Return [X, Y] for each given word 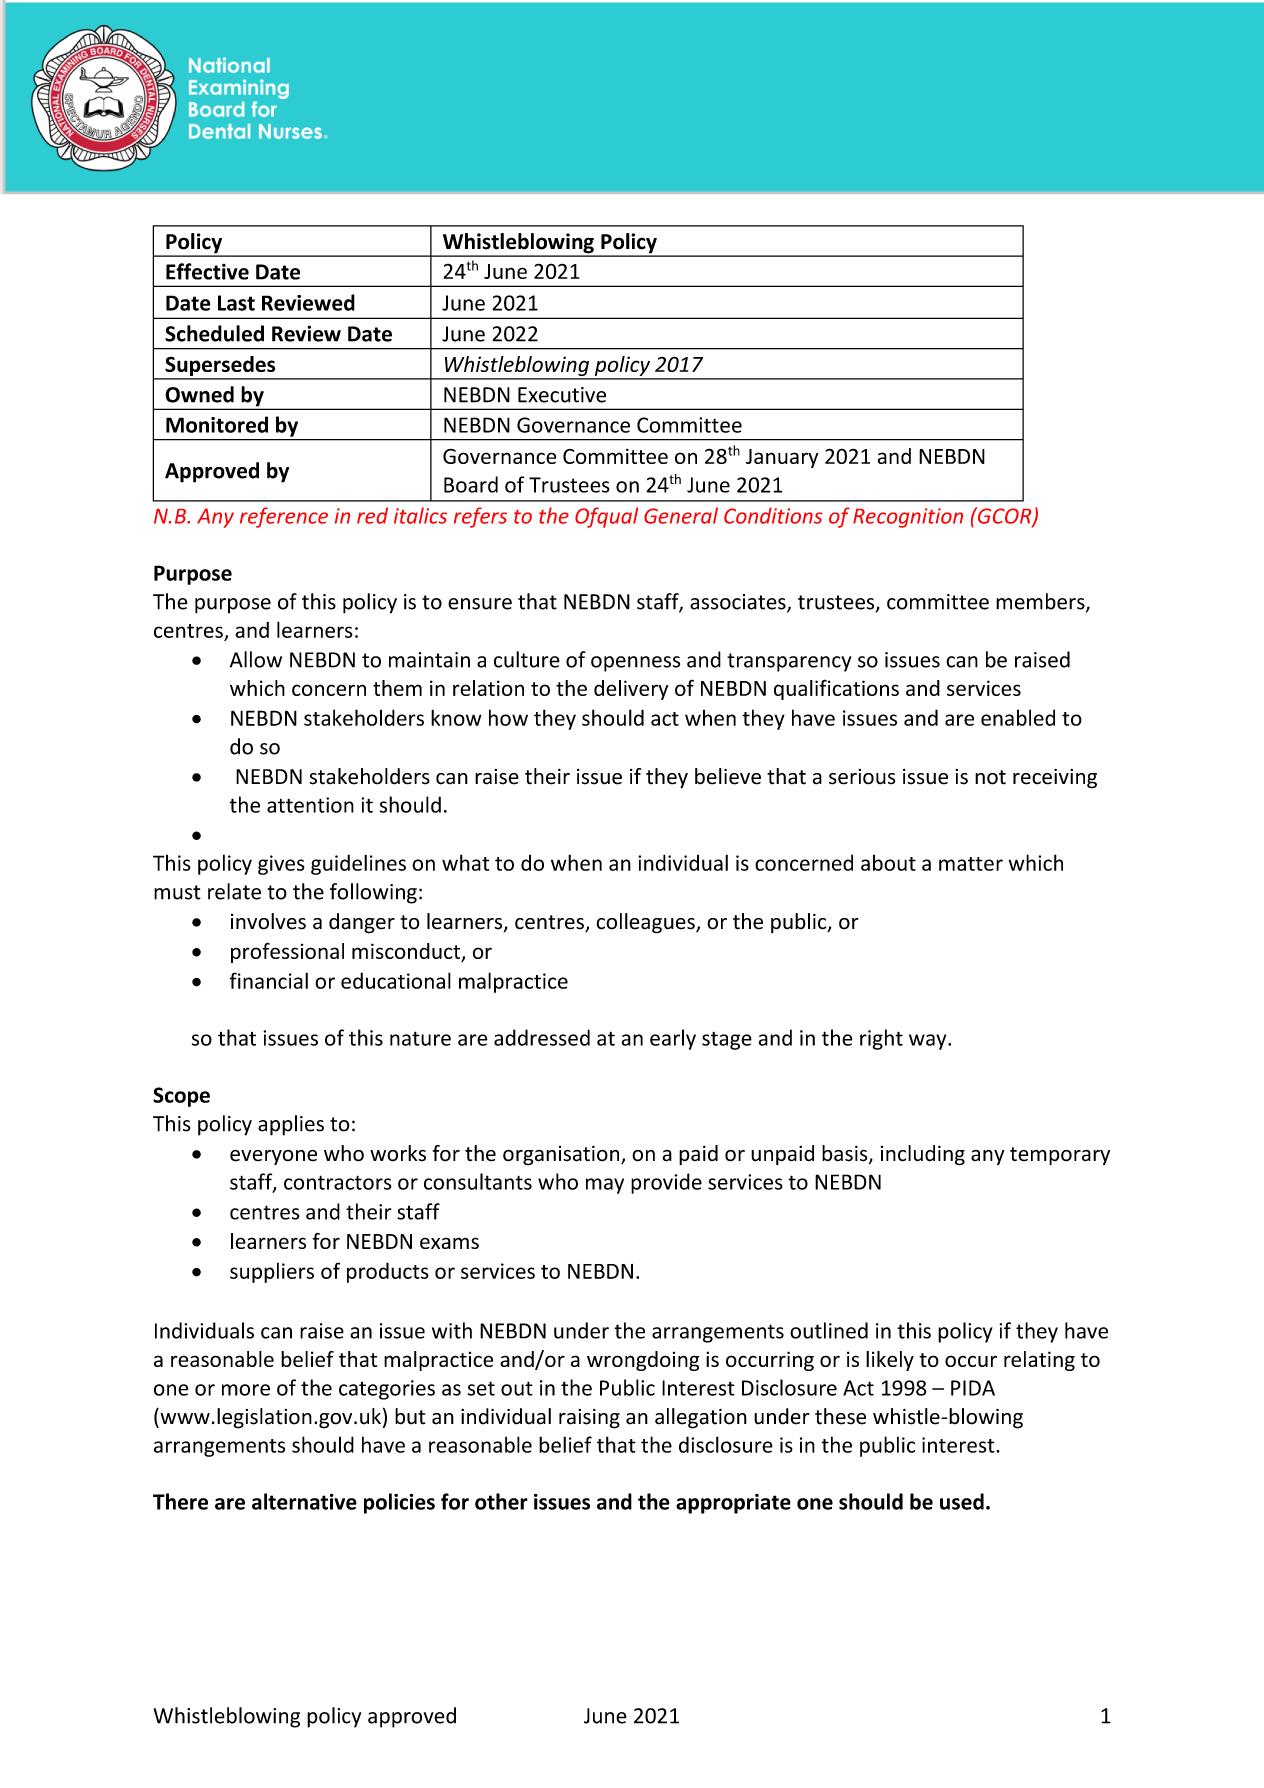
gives [281, 865]
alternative [304, 1501]
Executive [562, 395]
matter [971, 864]
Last [236, 303]
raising [589, 1419]
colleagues [646, 923]
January [782, 458]
